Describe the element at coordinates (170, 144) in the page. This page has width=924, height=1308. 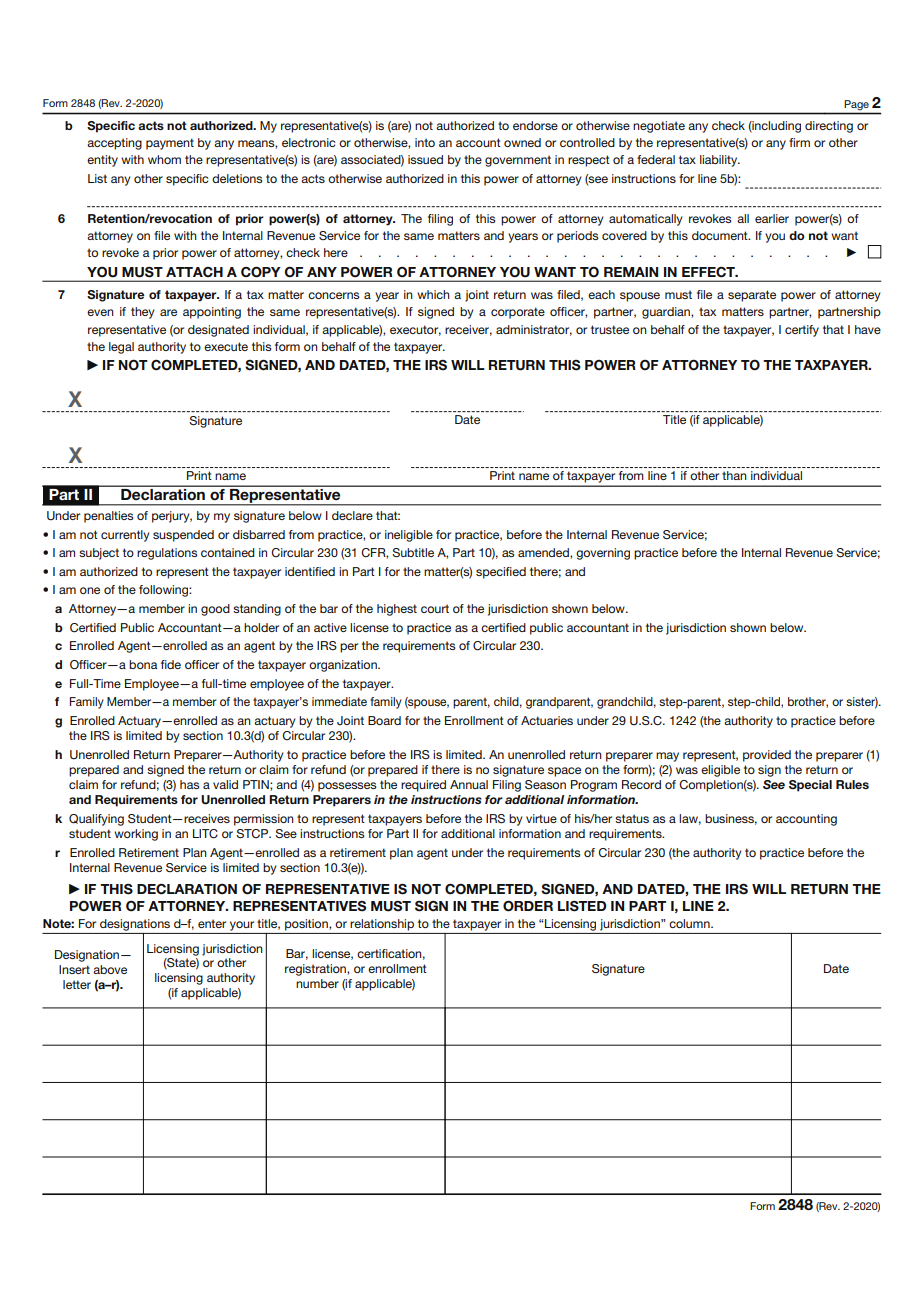
I see `payment` at that location.
